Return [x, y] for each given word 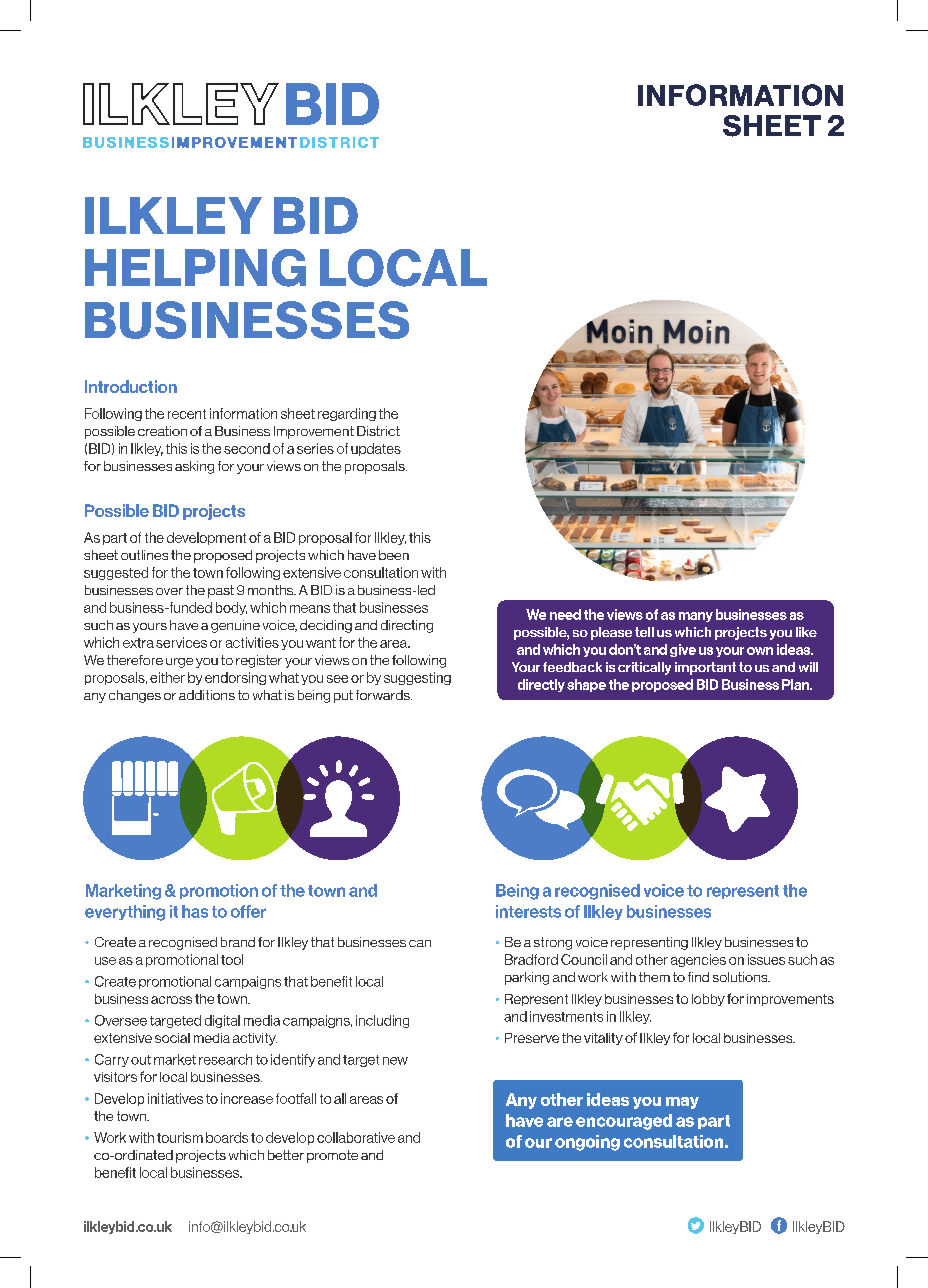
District [378, 431]
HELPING [195, 268]
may [682, 1103]
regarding [347, 414]
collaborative [356, 1137]
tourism [180, 1137]
